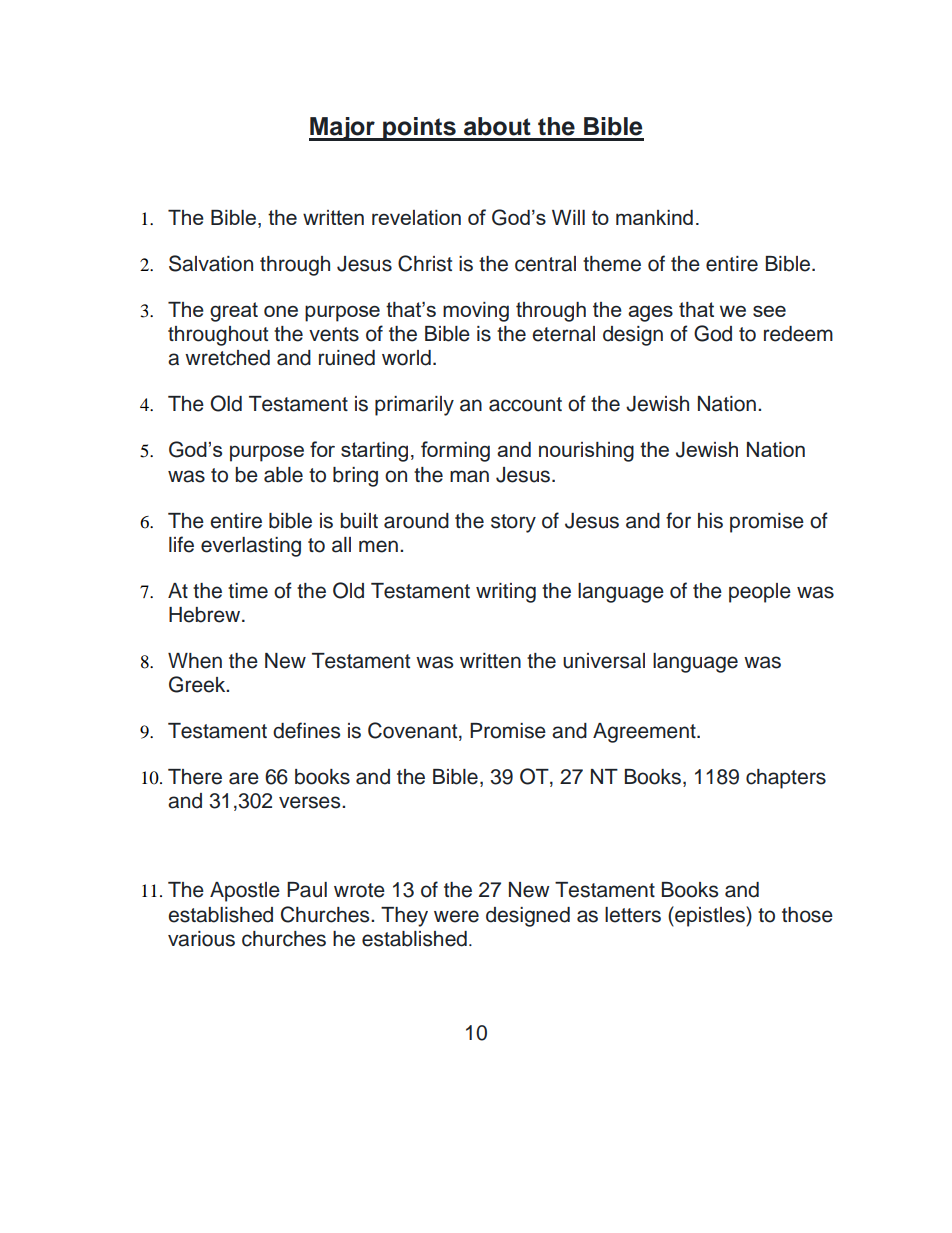 The width and height of the screenshot is (952, 1233). Describe the element at coordinates (807, 915) in the screenshot. I see `those` at that location.
